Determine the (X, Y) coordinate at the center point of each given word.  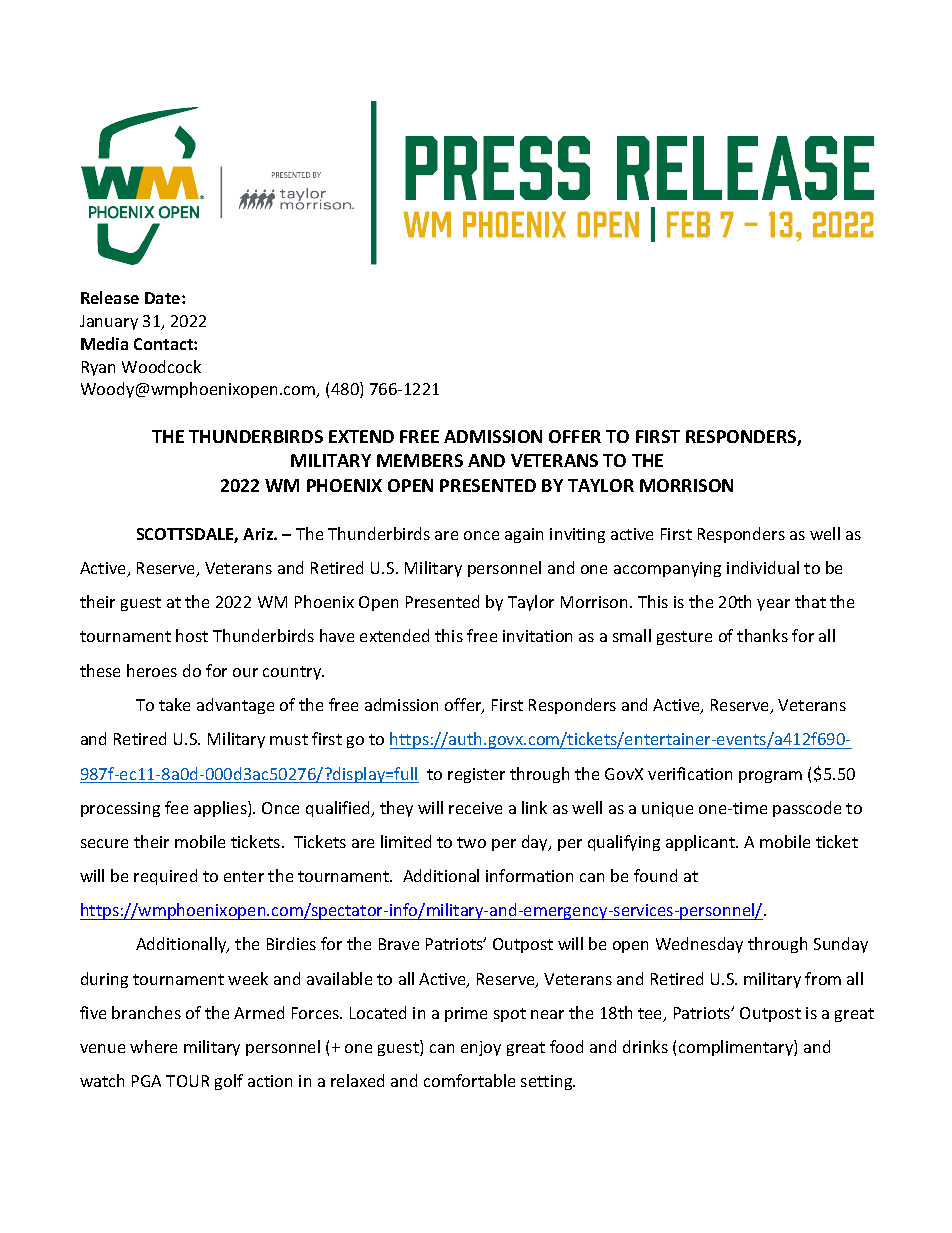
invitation (537, 636)
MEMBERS (420, 460)
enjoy (481, 1048)
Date (164, 298)
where (153, 1046)
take (174, 704)
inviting (577, 535)
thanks (762, 635)
